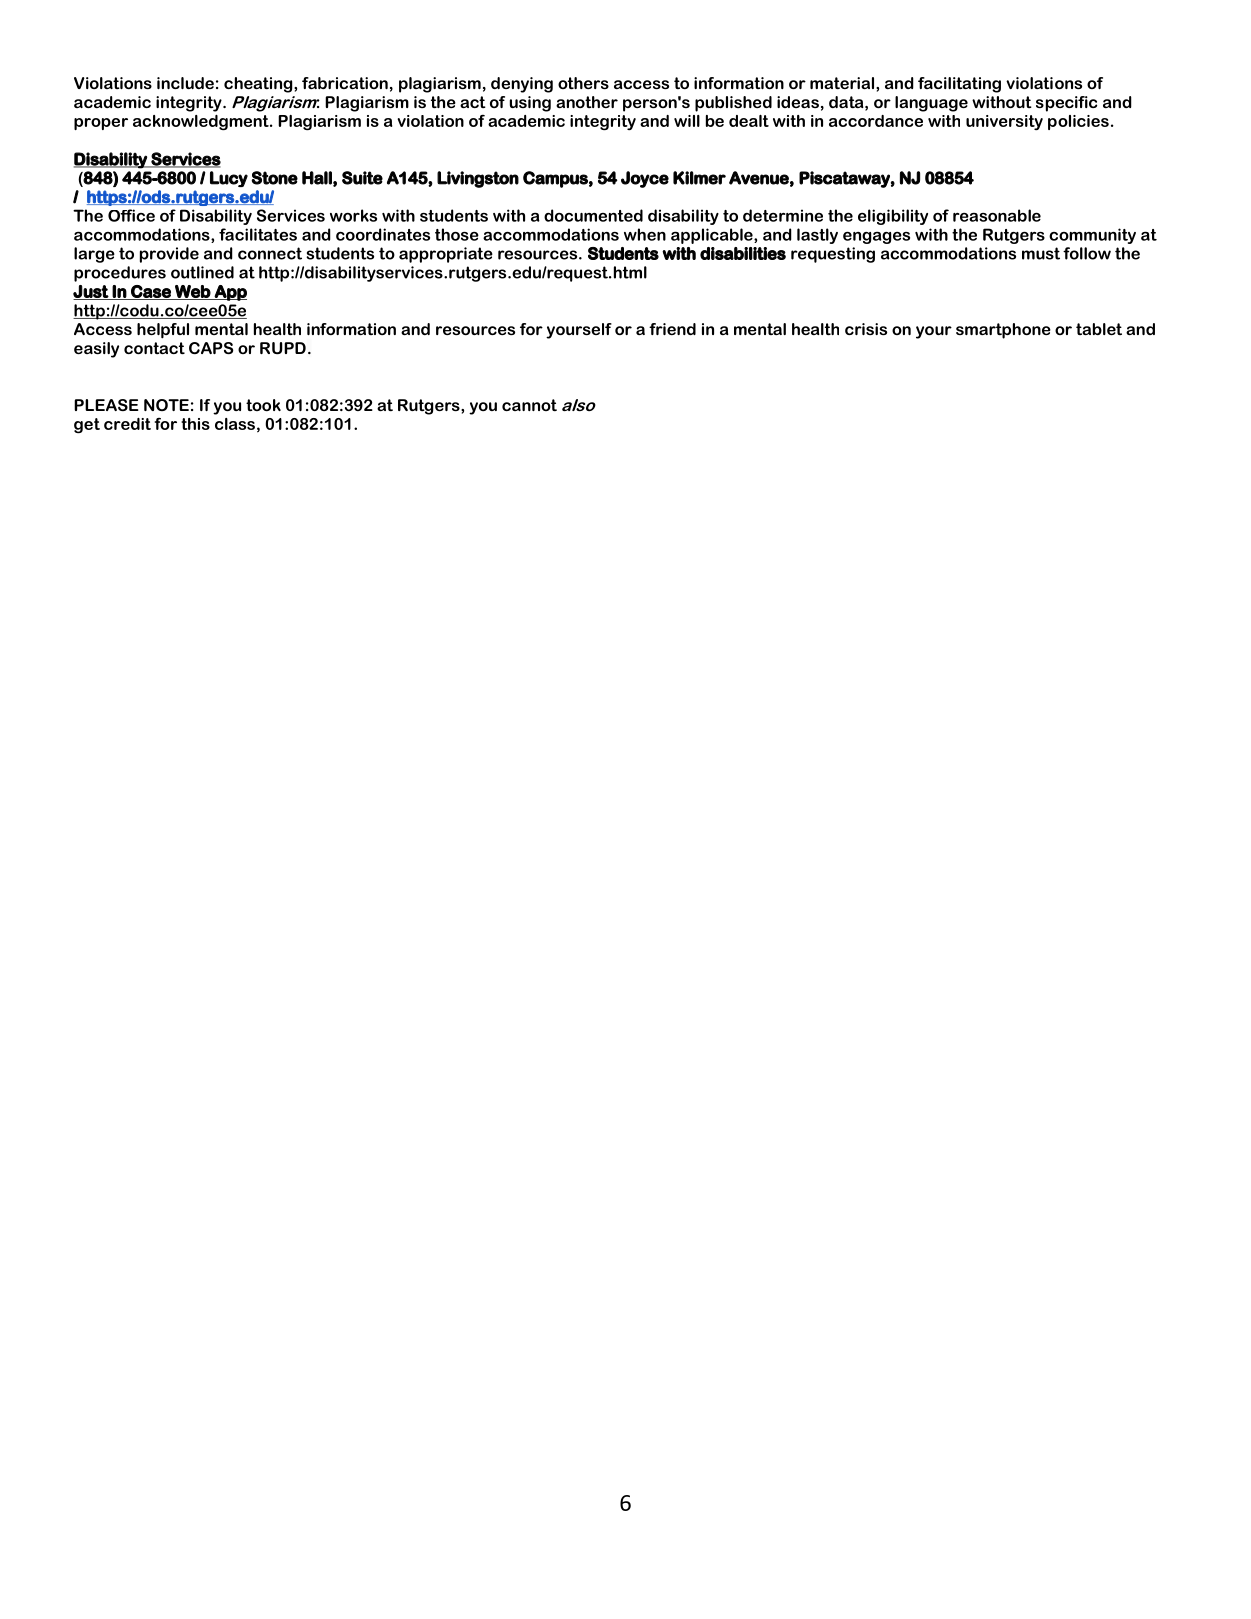 Image resolution: width=1251 pixels, height=1619 pixels. What do you see at coordinates (1003, 331) in the document?
I see `smartphone` at bounding box center [1003, 331].
